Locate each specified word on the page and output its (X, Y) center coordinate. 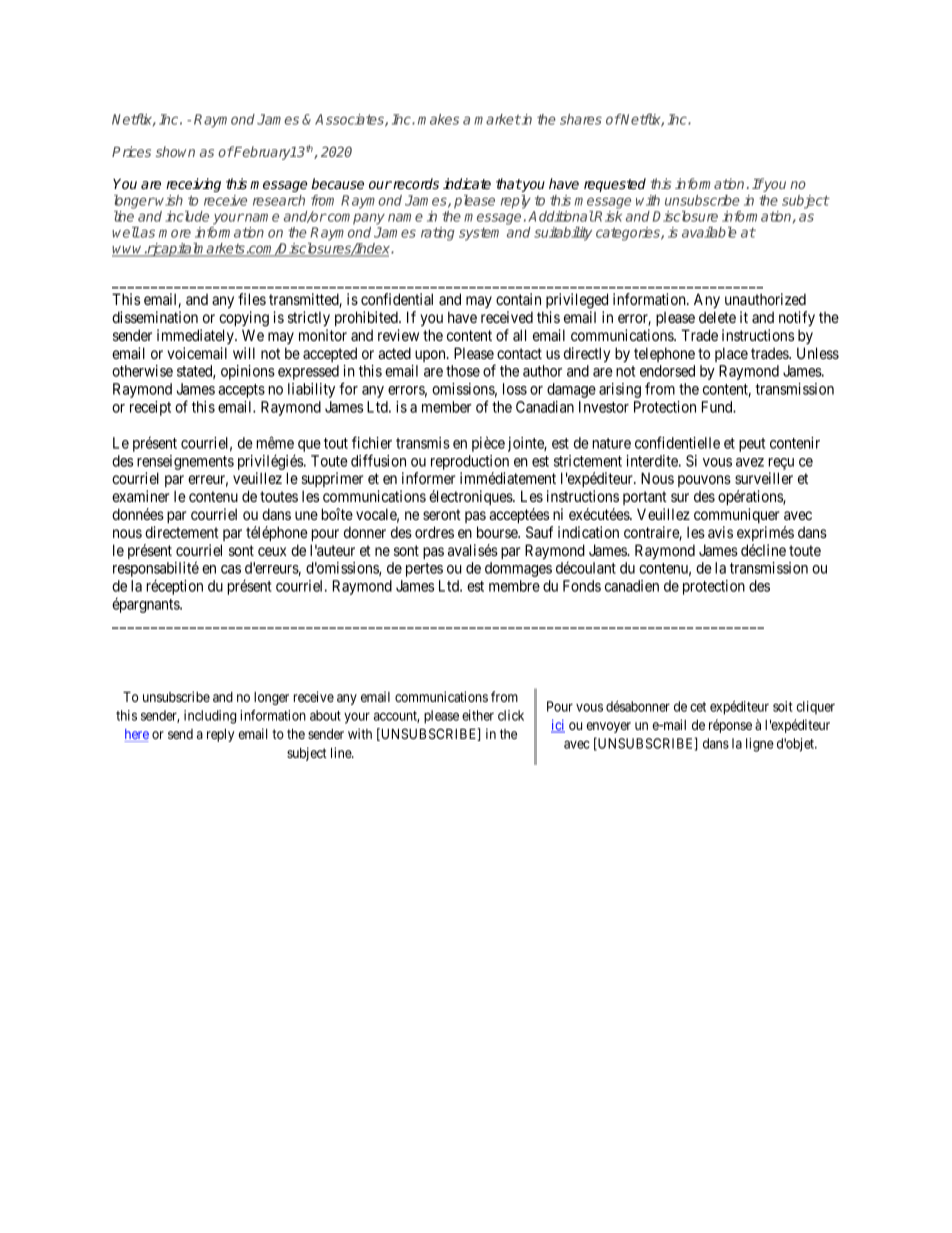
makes (438, 119)
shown (175, 151)
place (731, 354)
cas (231, 569)
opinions (248, 372)
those (463, 371)
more (175, 233)
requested (615, 185)
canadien (632, 586)
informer (429, 478)
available (709, 232)
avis (720, 532)
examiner (141, 496)
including (210, 717)
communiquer (737, 515)
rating (438, 234)
